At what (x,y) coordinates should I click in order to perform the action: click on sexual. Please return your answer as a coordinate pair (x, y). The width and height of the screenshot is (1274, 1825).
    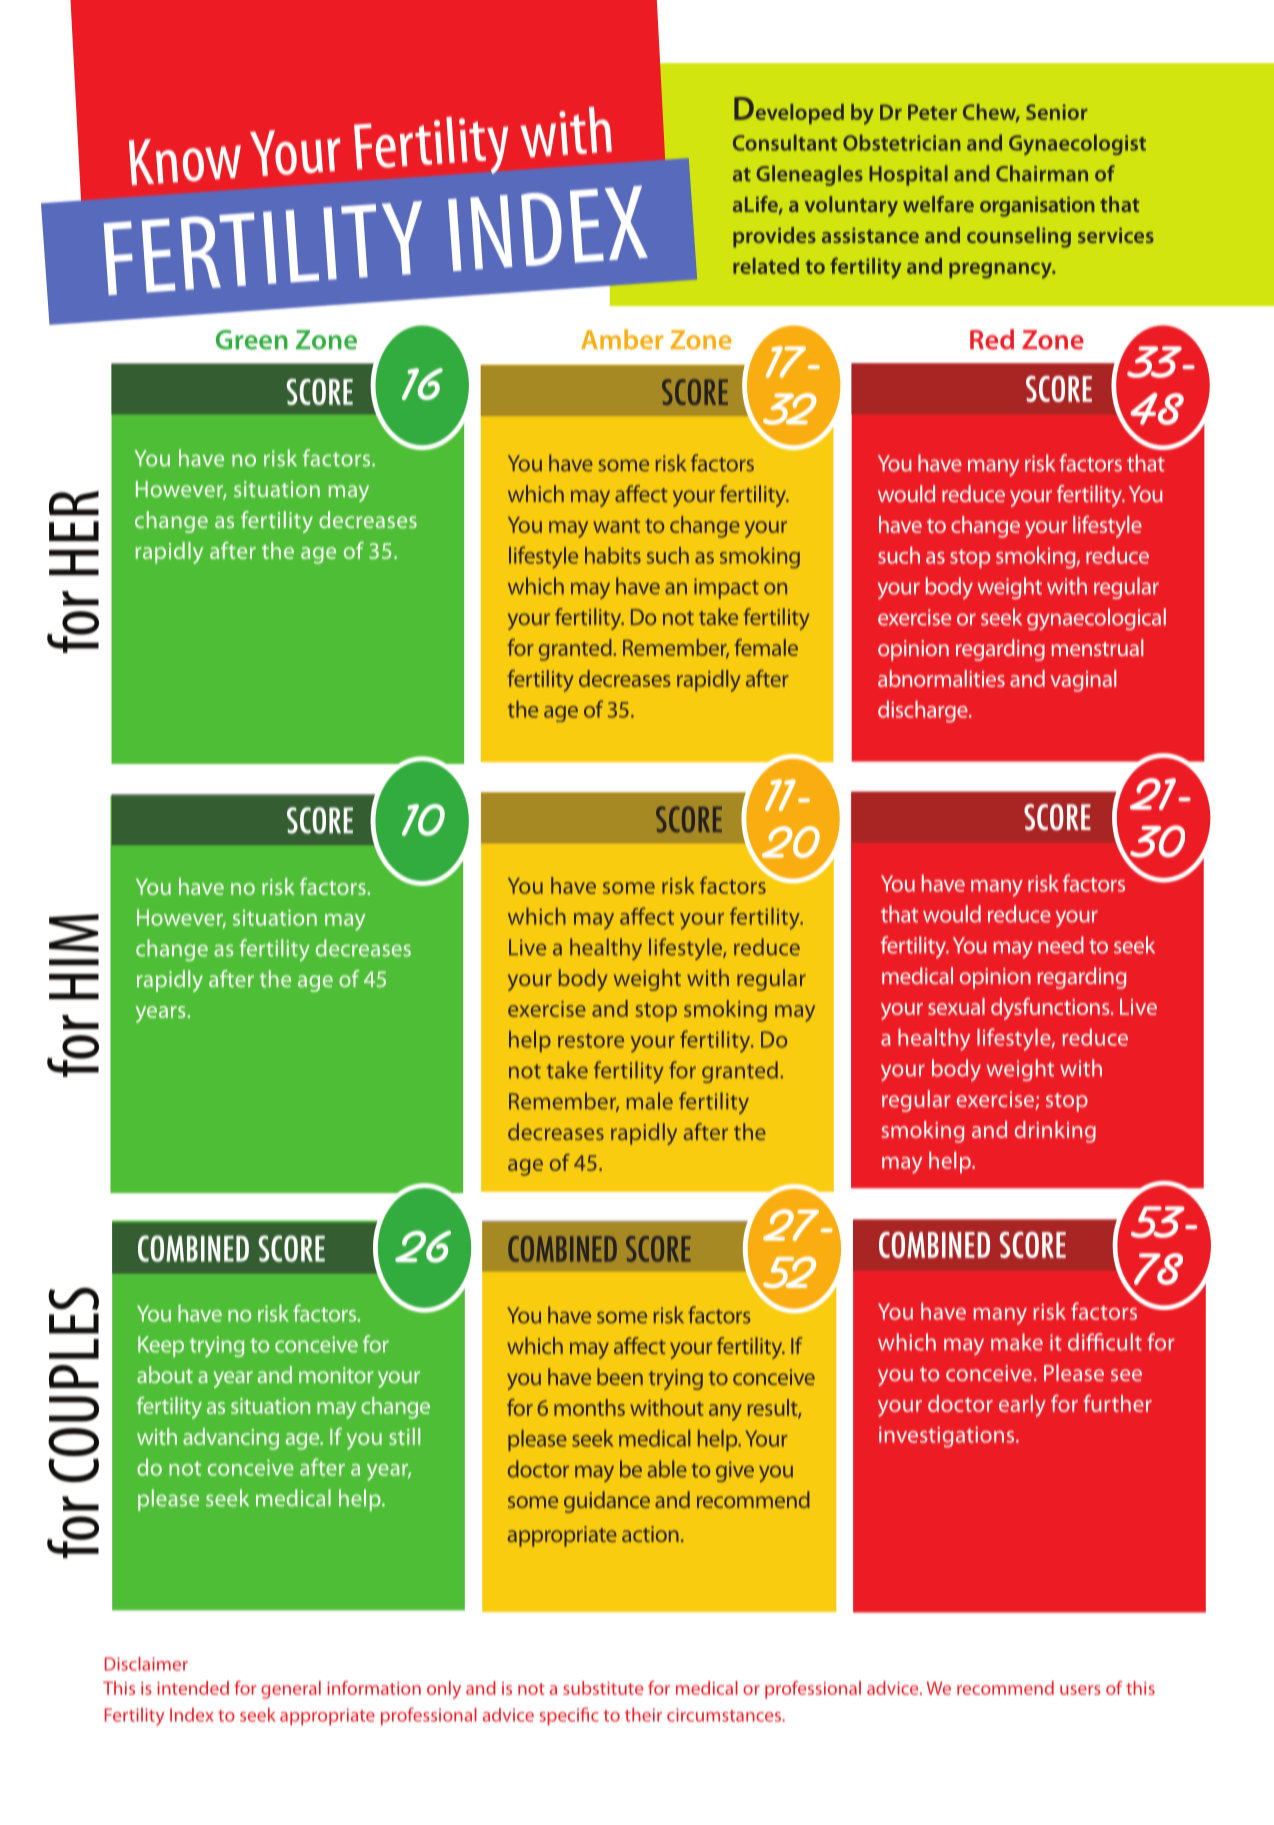
    Looking at the image, I should click on (956, 1006).
